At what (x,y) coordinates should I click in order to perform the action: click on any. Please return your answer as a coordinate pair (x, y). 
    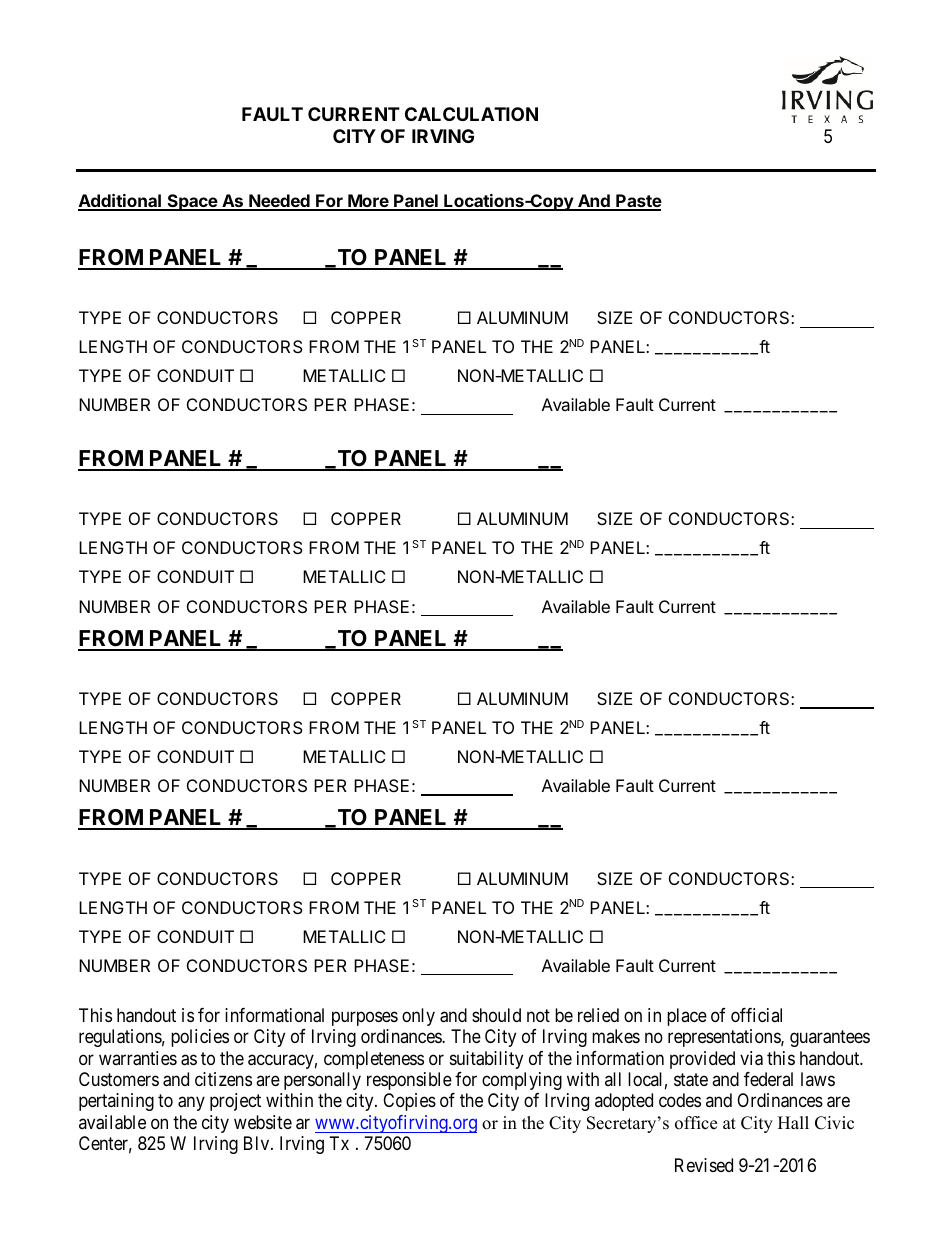
    Looking at the image, I should click on (191, 1104).
